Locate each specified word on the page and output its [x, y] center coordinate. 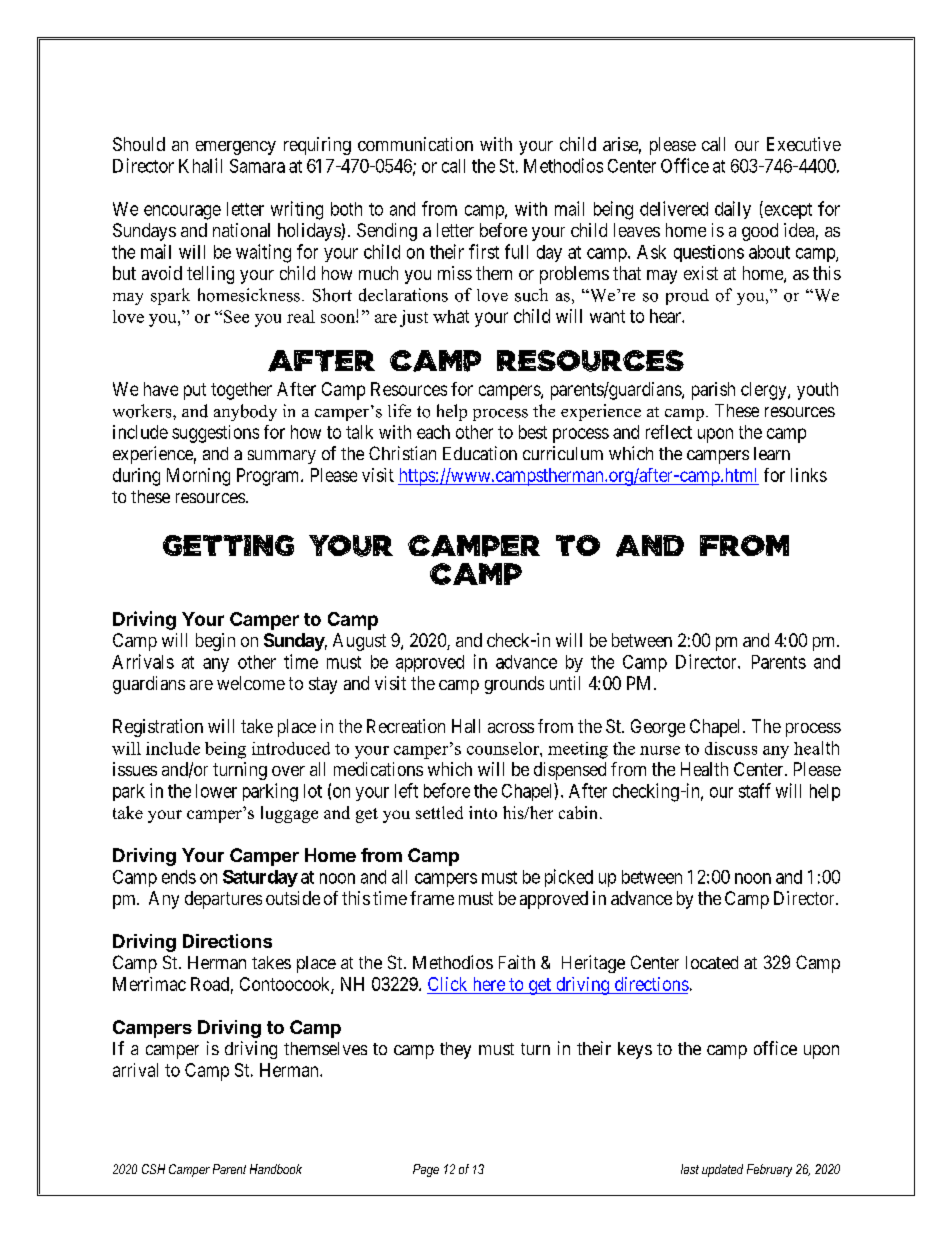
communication [415, 144]
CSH [153, 1169]
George [658, 728]
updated [722, 1170]
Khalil [200, 165]
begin [215, 642]
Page [426, 1170]
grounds [514, 685]
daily [733, 210]
